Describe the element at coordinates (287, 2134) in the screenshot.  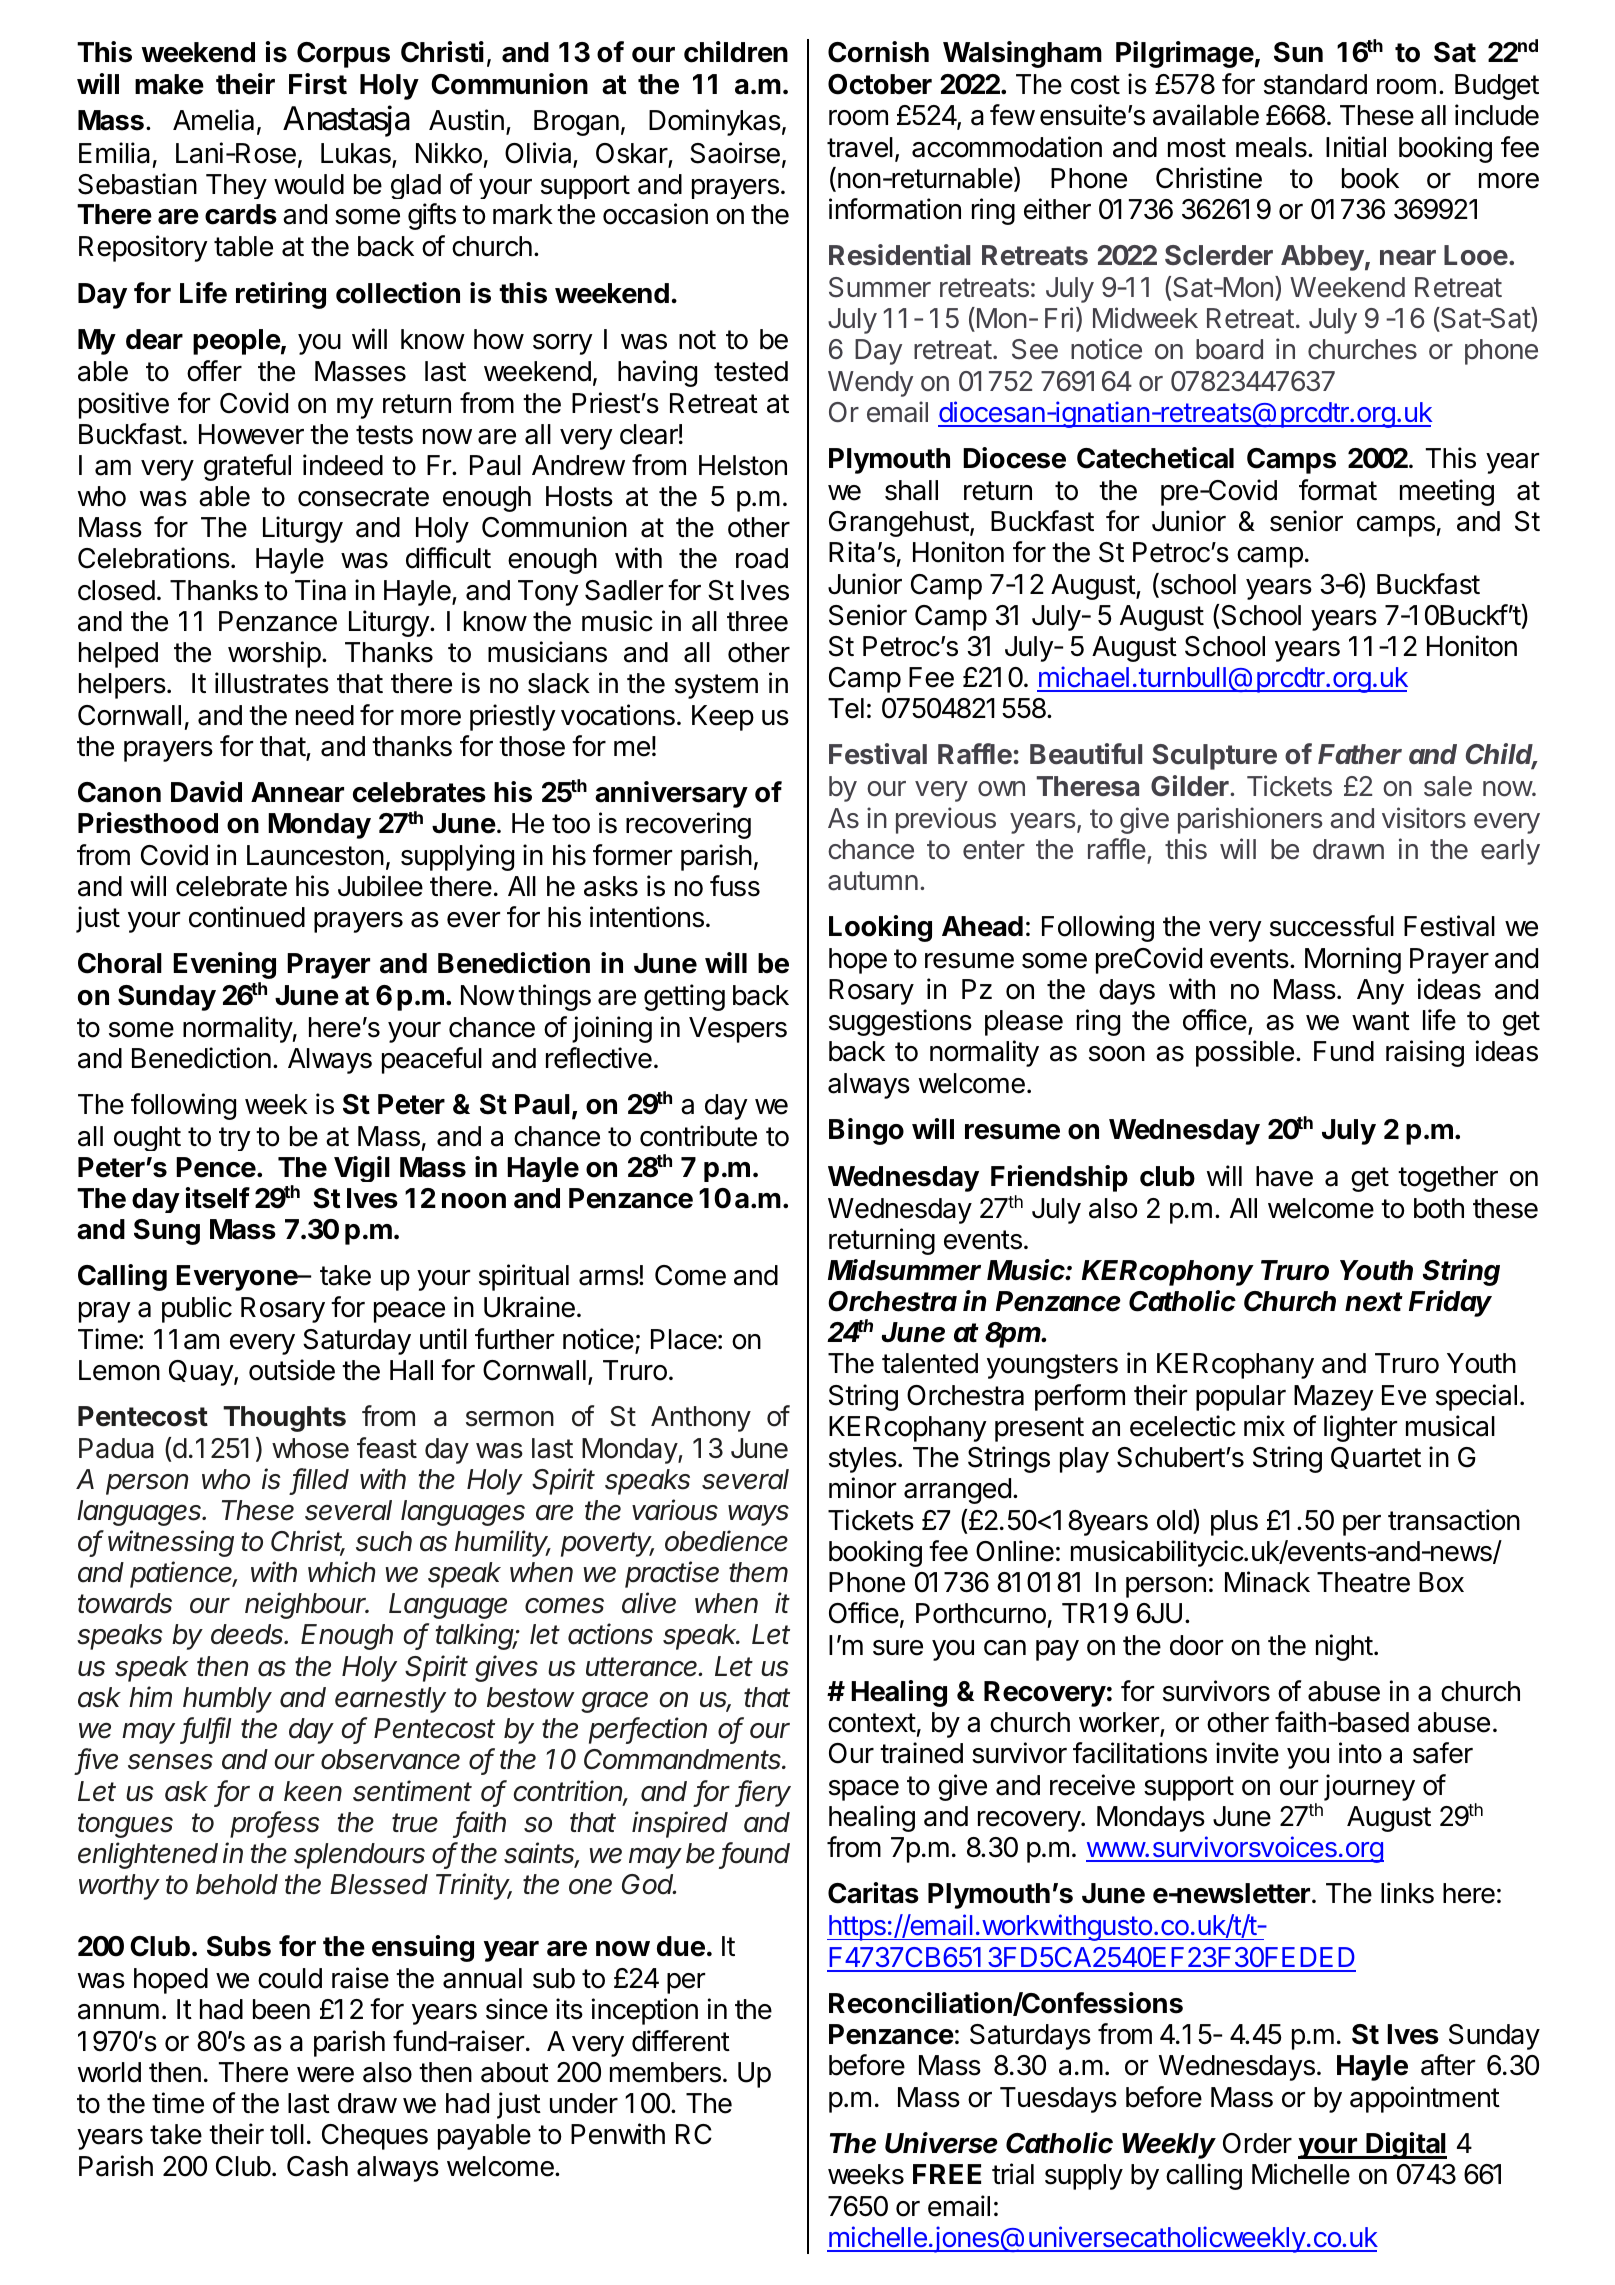
I see `toll` at that location.
